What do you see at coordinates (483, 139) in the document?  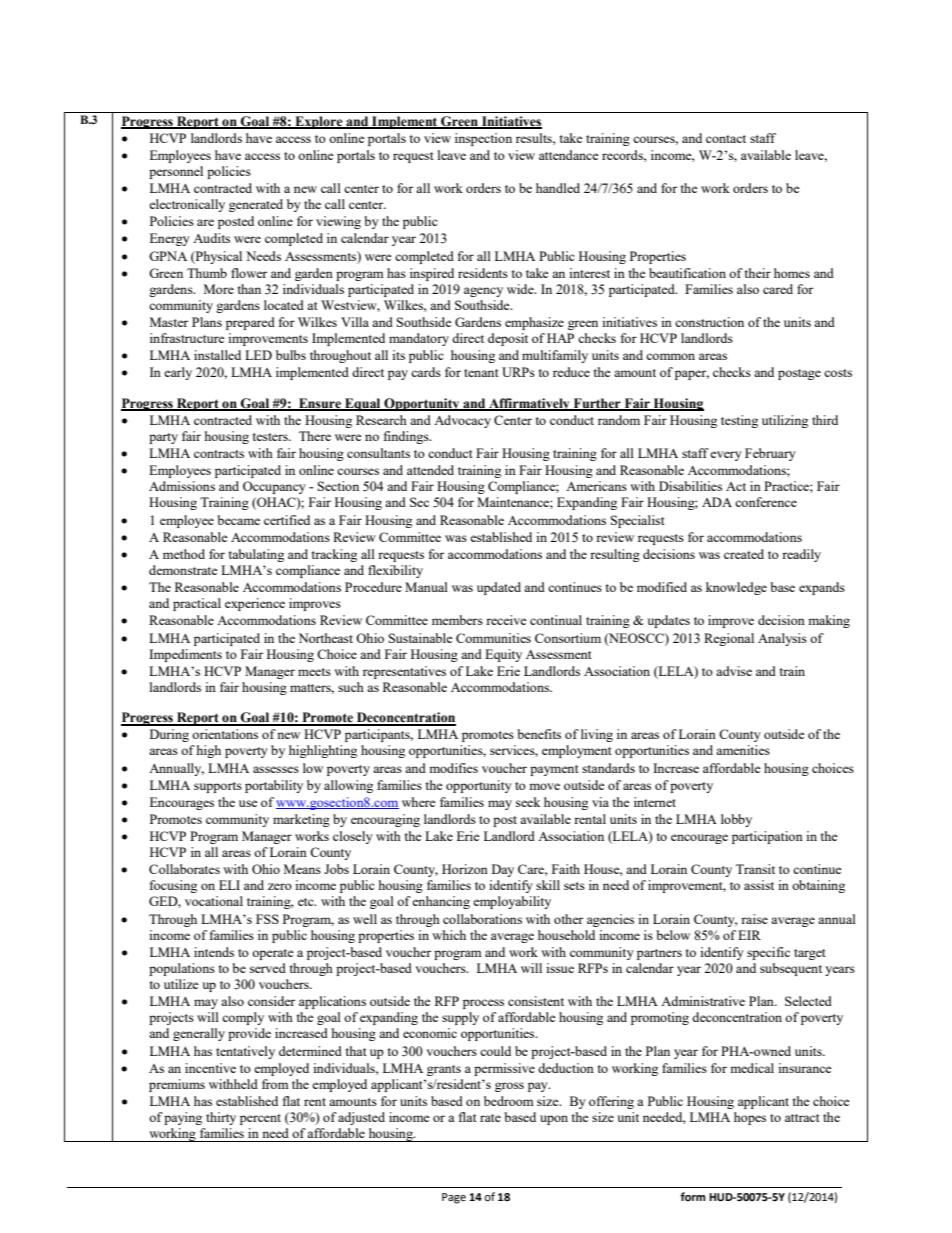 I see `inspection` at bounding box center [483, 139].
